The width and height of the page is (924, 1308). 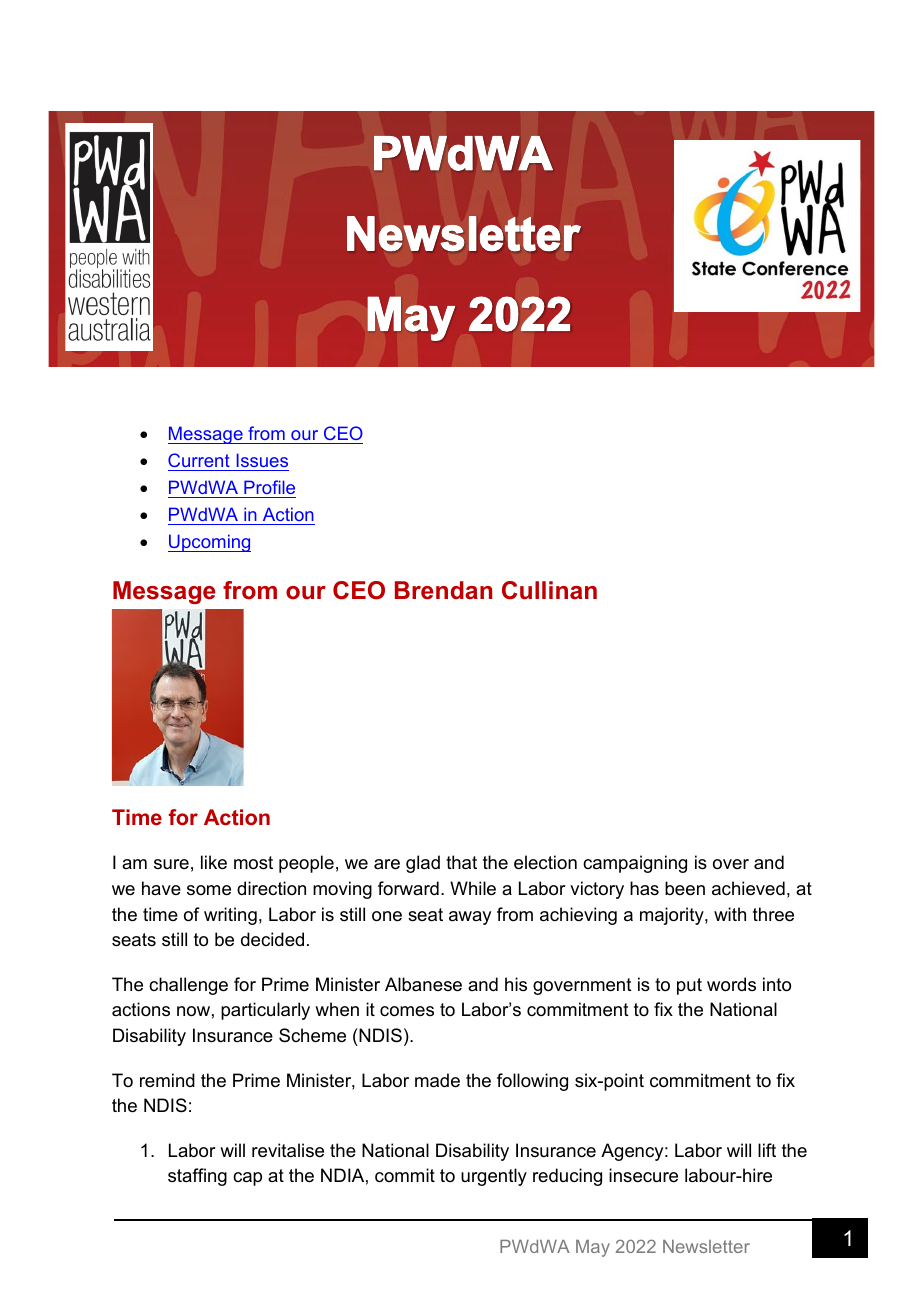 I want to click on lift, so click(x=767, y=1150).
